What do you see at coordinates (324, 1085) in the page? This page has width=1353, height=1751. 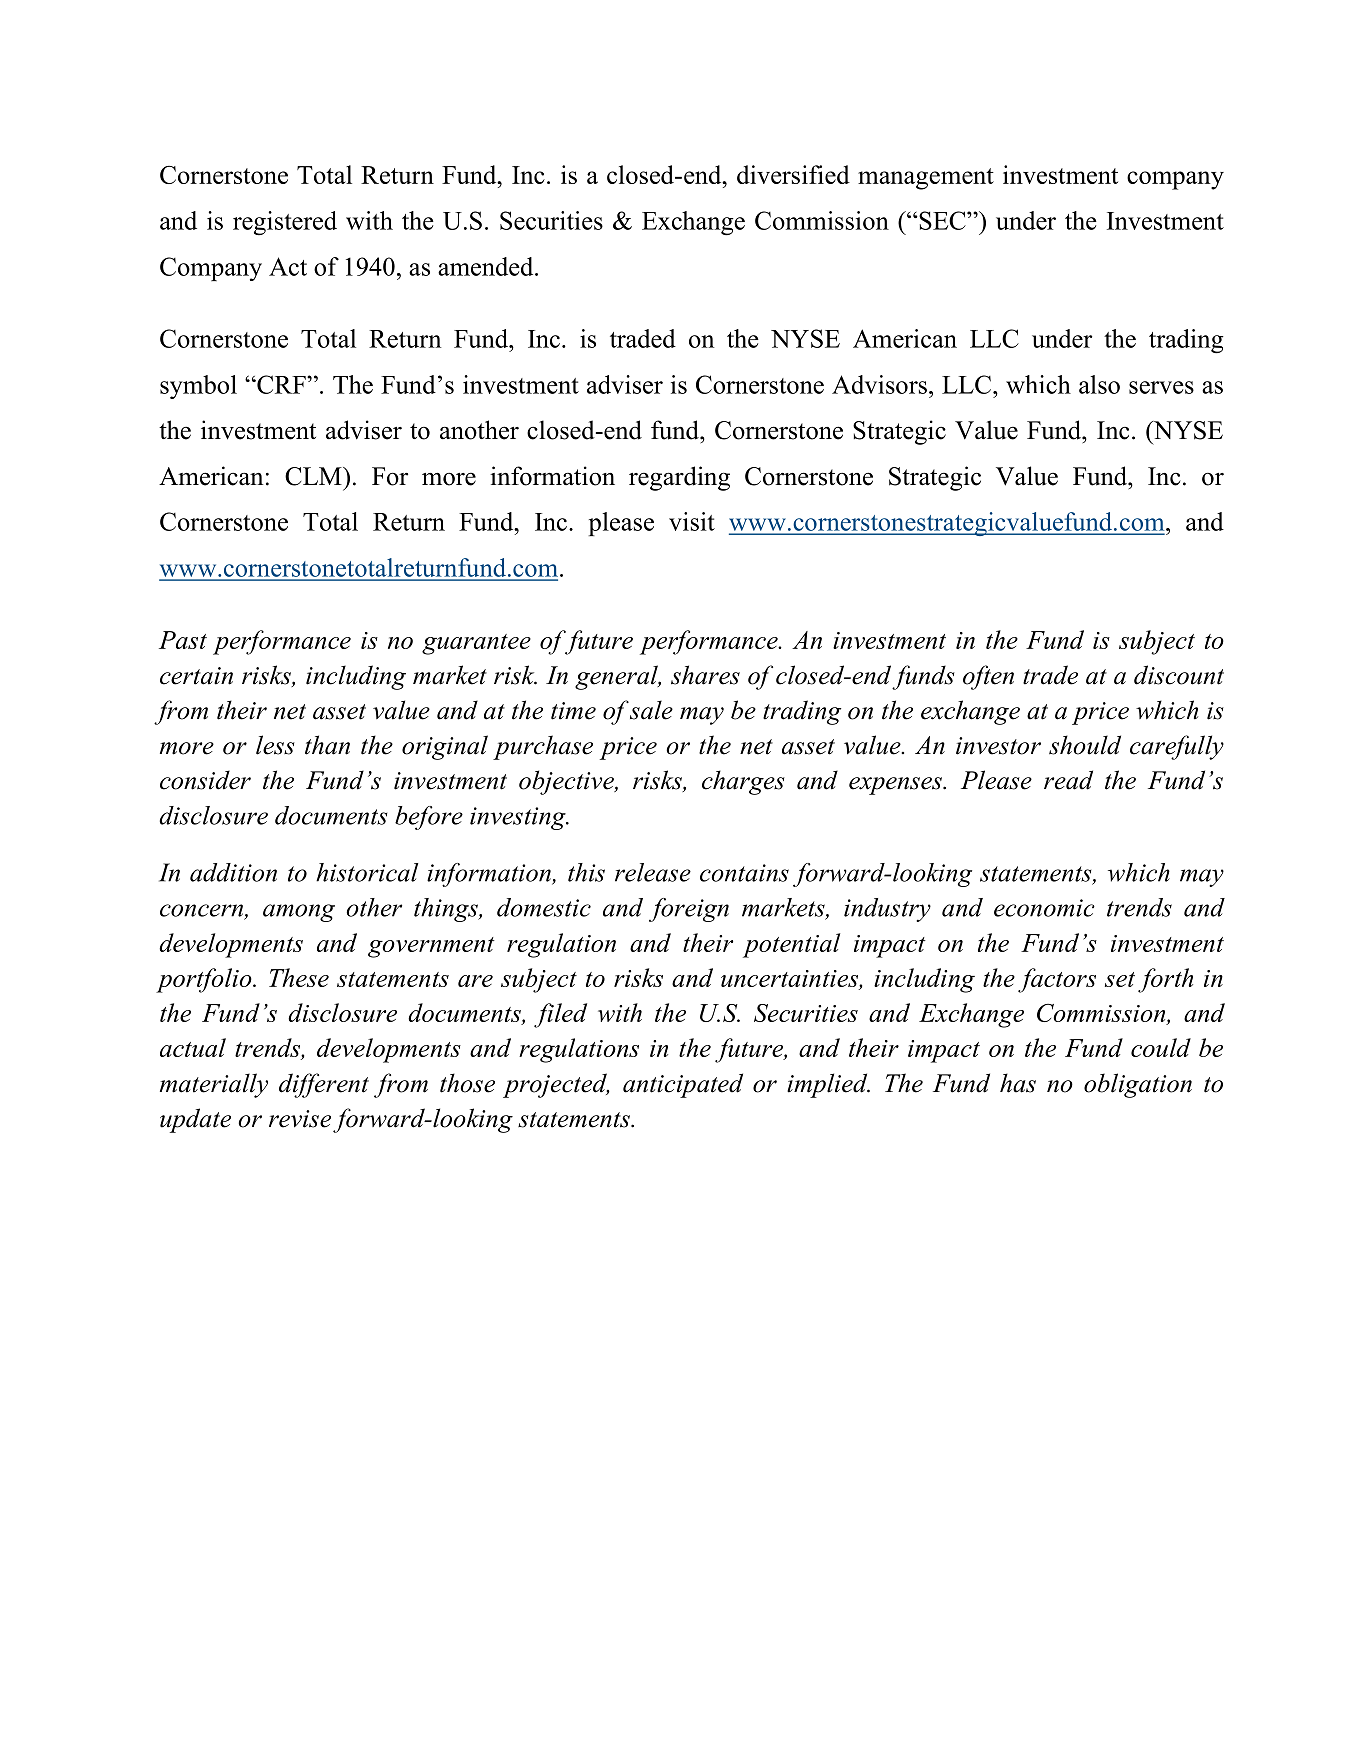 I see `different` at bounding box center [324, 1085].
